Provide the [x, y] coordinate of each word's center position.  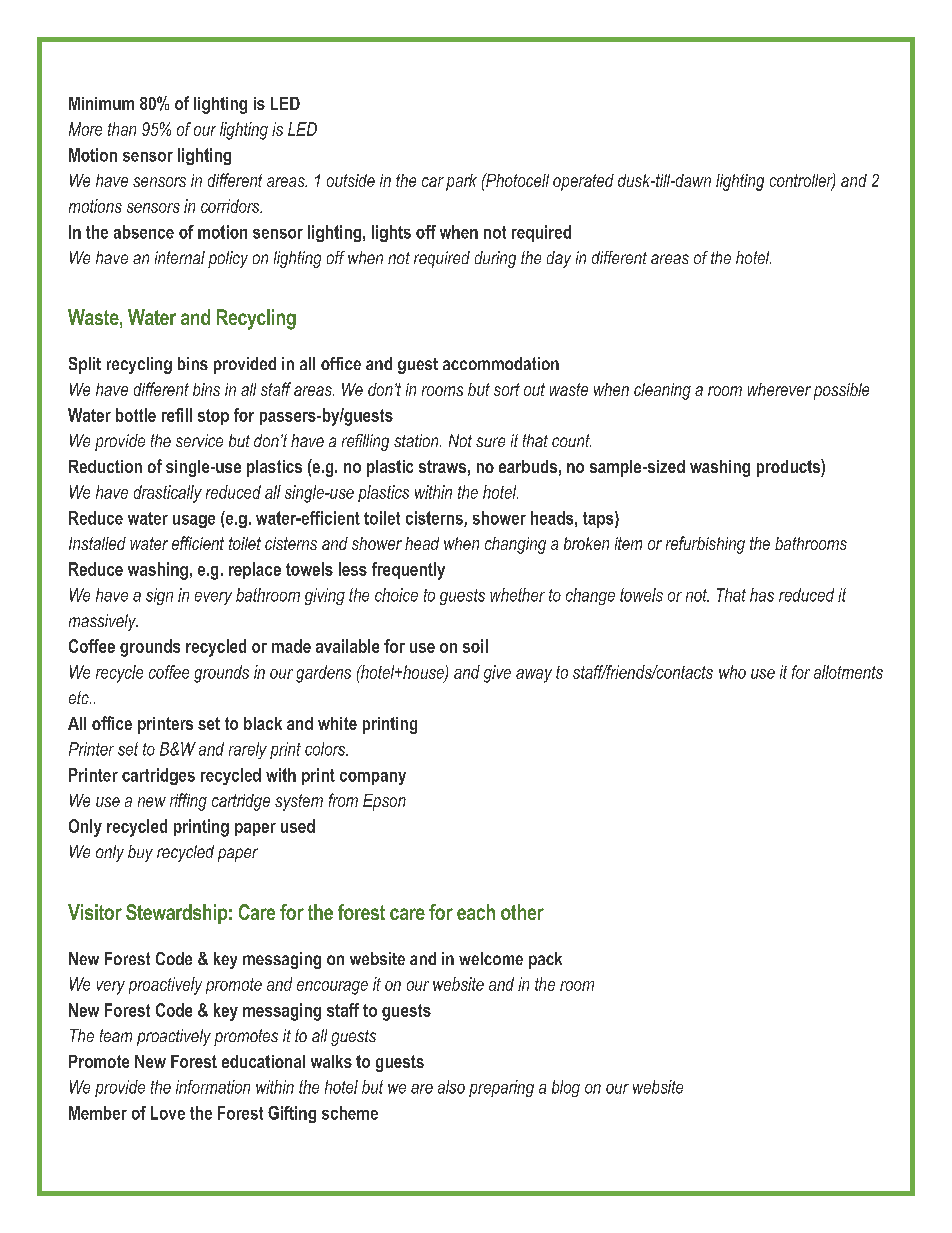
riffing [188, 802]
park [461, 182]
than [122, 129]
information [213, 1087]
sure [490, 442]
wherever [779, 389]
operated [583, 182]
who [732, 672]
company [373, 778]
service [199, 440]
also [451, 1087]
